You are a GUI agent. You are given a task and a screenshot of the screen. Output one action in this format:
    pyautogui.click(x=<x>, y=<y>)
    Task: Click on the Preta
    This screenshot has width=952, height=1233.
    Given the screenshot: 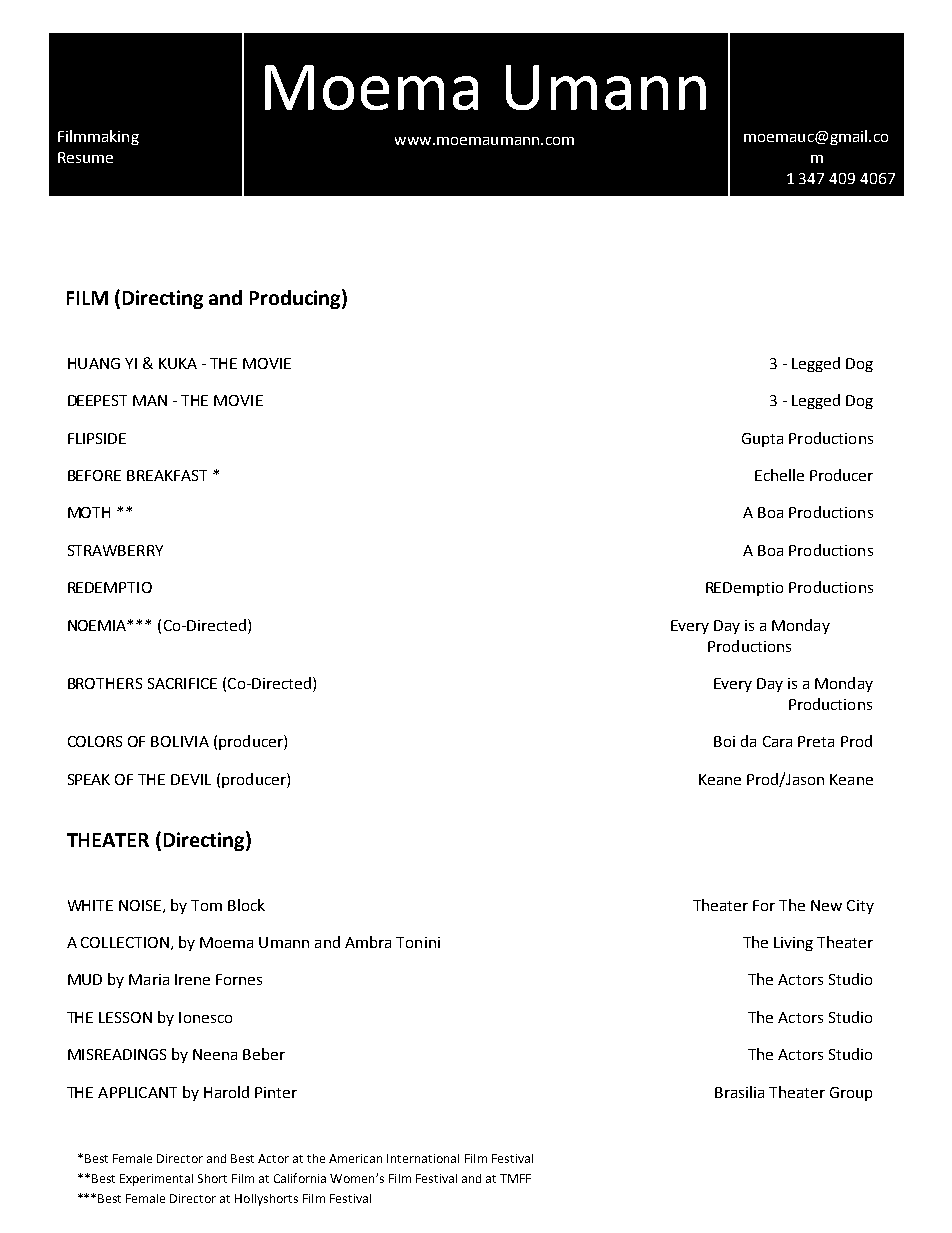 What is the action you would take?
    pyautogui.click(x=816, y=741)
